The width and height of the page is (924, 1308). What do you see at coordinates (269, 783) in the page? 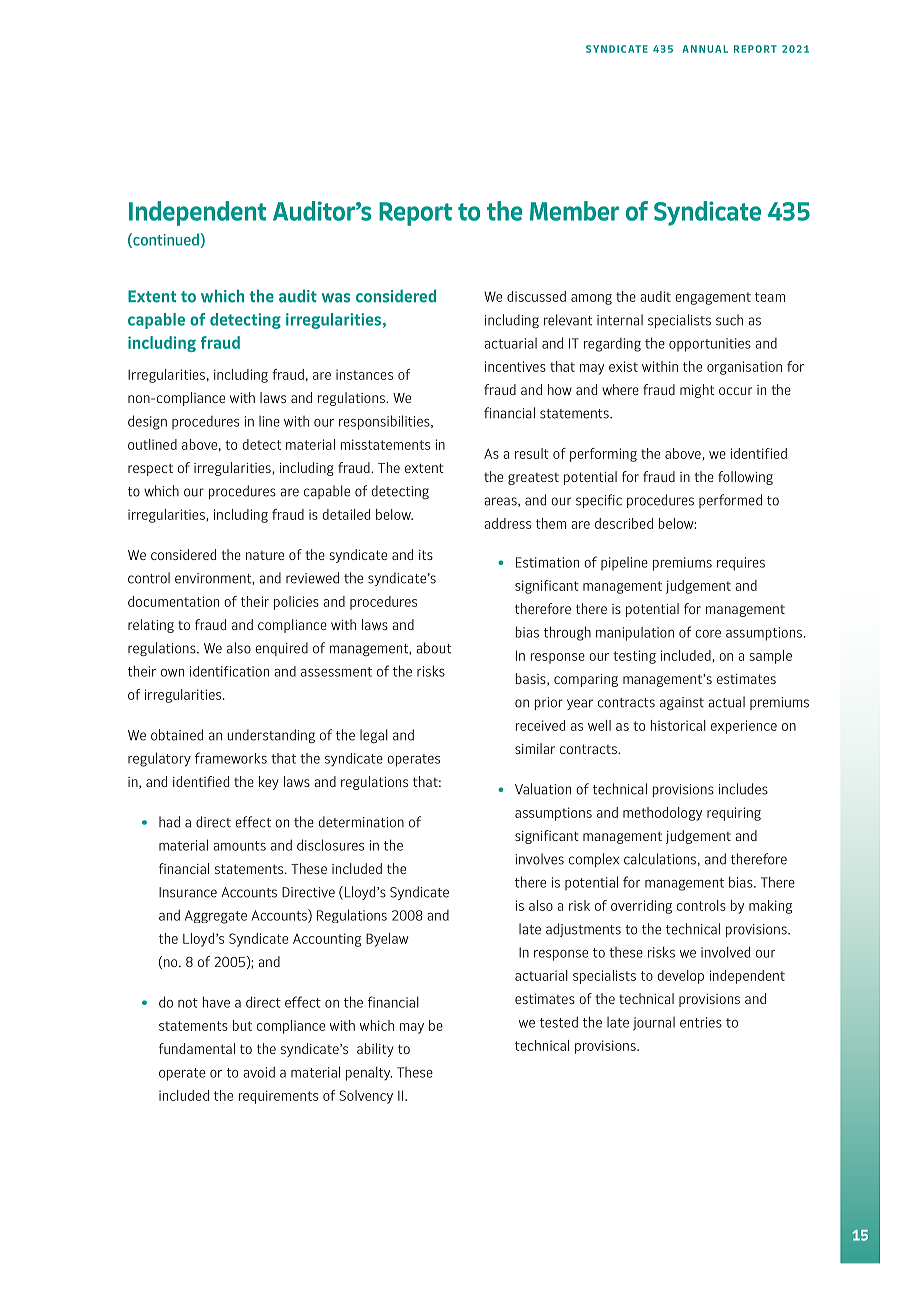
I see `key` at bounding box center [269, 783].
